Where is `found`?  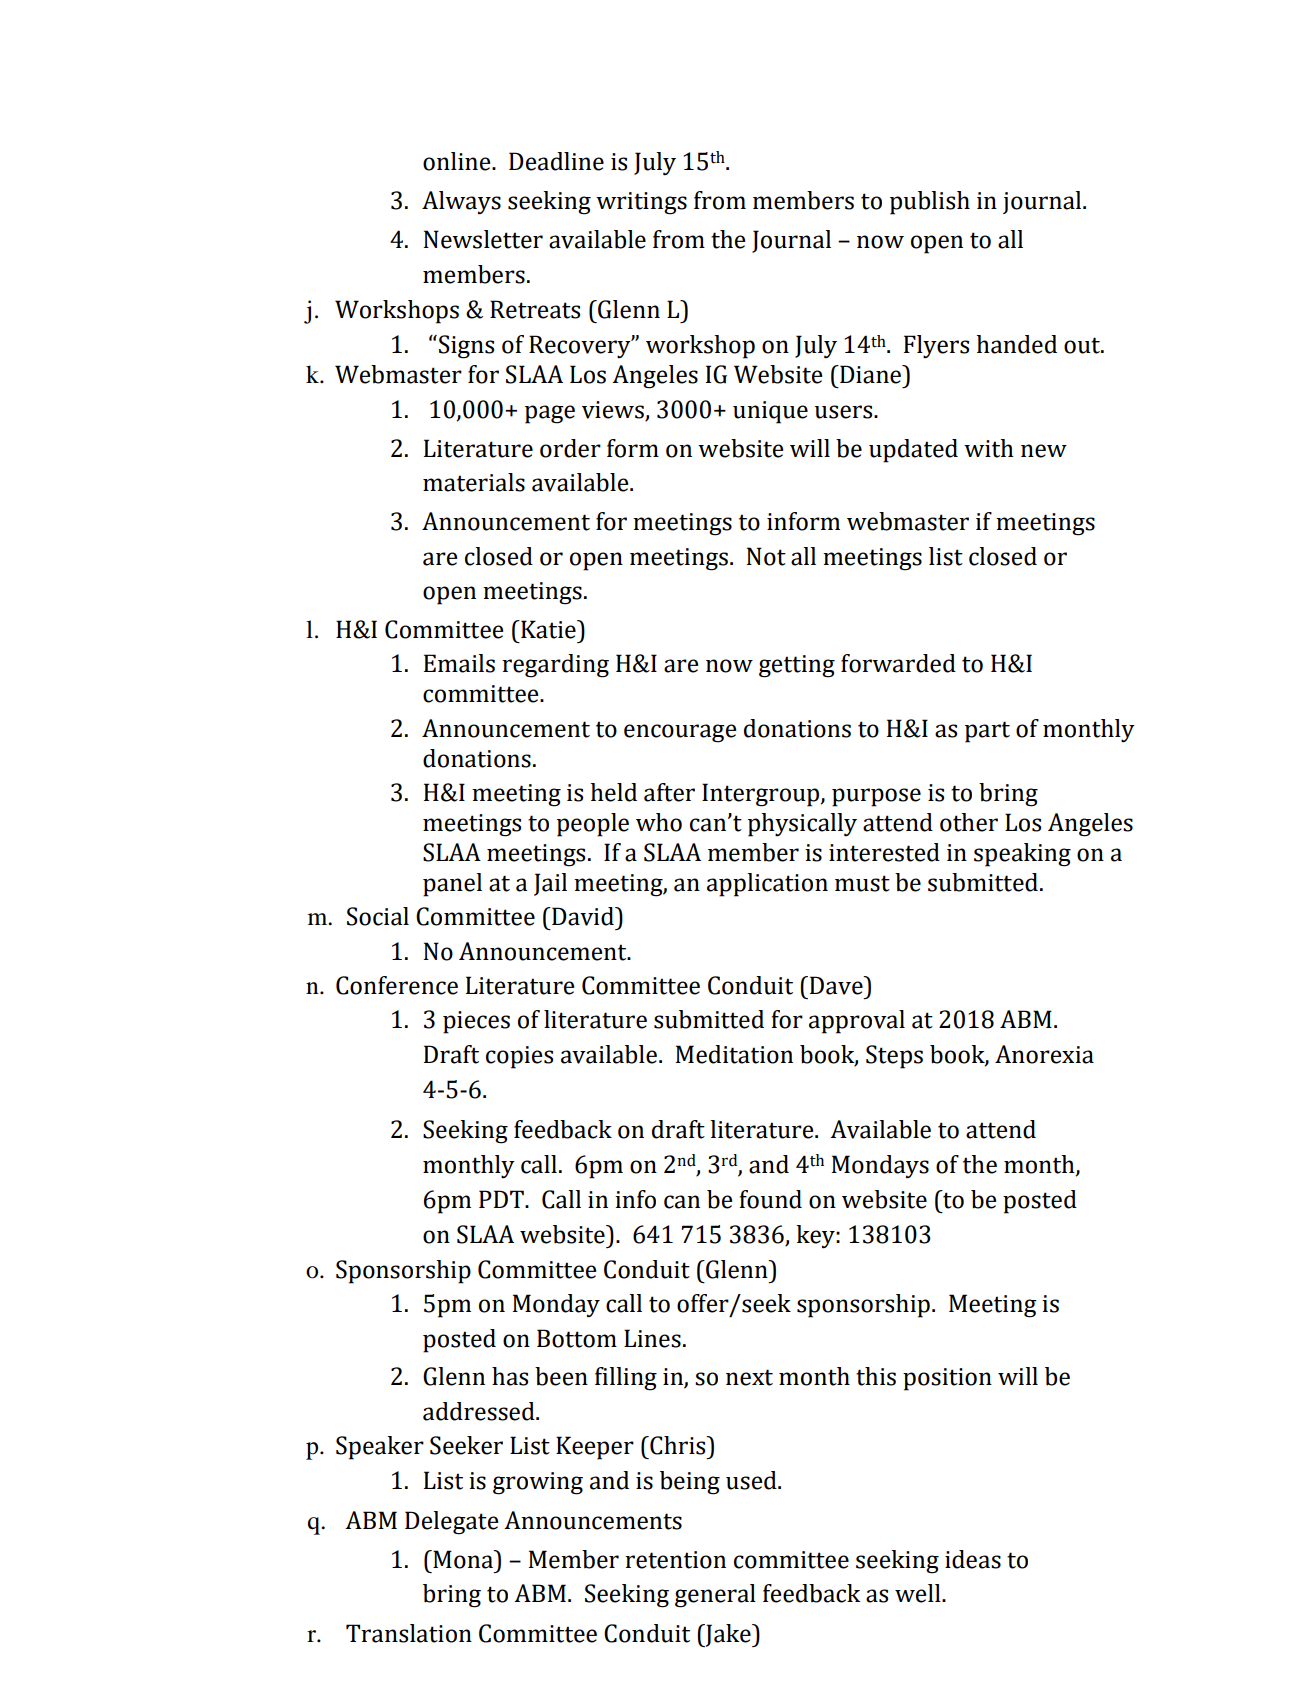
found is located at coordinates (770, 1199).
